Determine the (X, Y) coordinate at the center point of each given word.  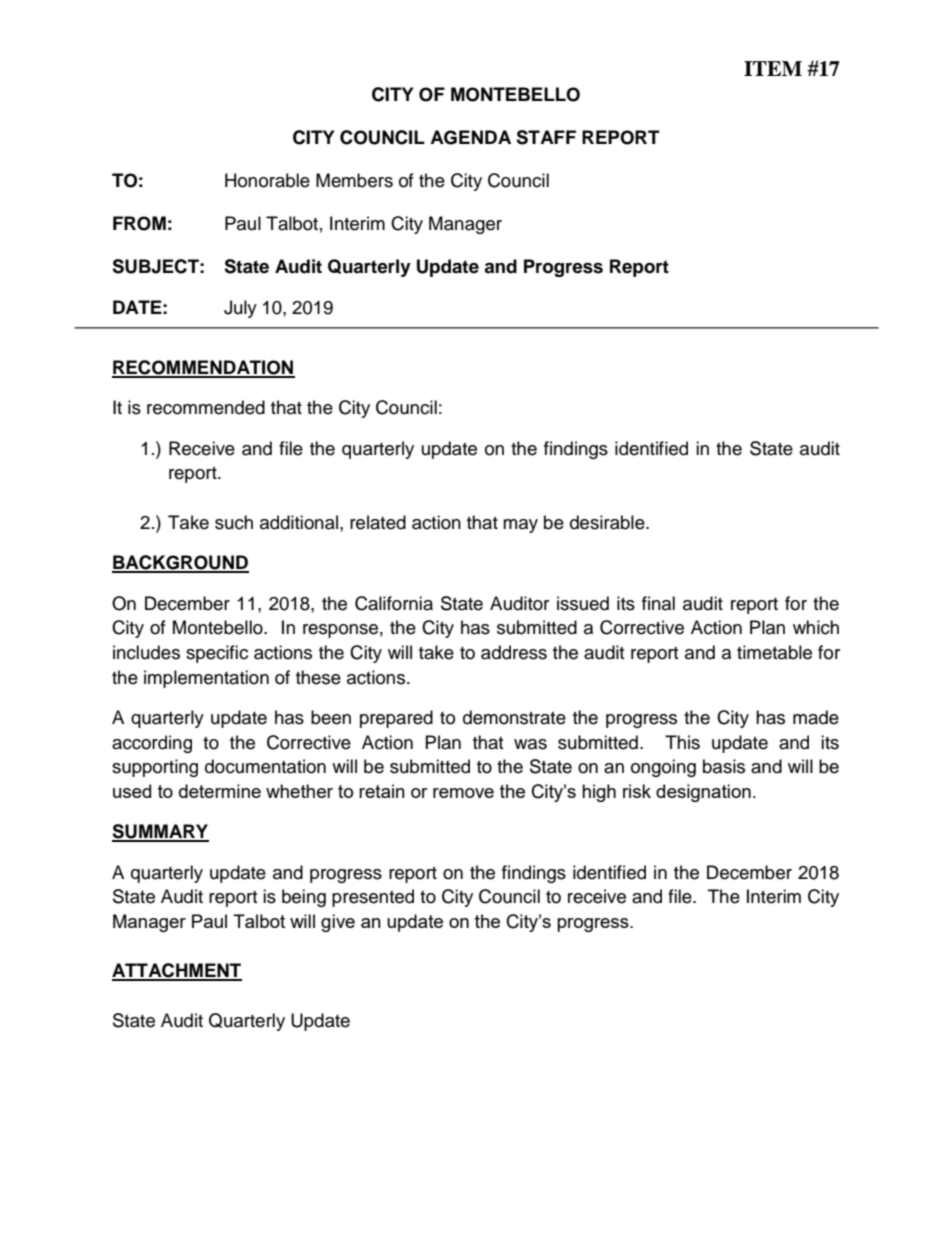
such (234, 522)
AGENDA (470, 137)
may (520, 526)
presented (373, 898)
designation (703, 793)
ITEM (773, 68)
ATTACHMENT (177, 971)
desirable (608, 522)
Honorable (267, 180)
